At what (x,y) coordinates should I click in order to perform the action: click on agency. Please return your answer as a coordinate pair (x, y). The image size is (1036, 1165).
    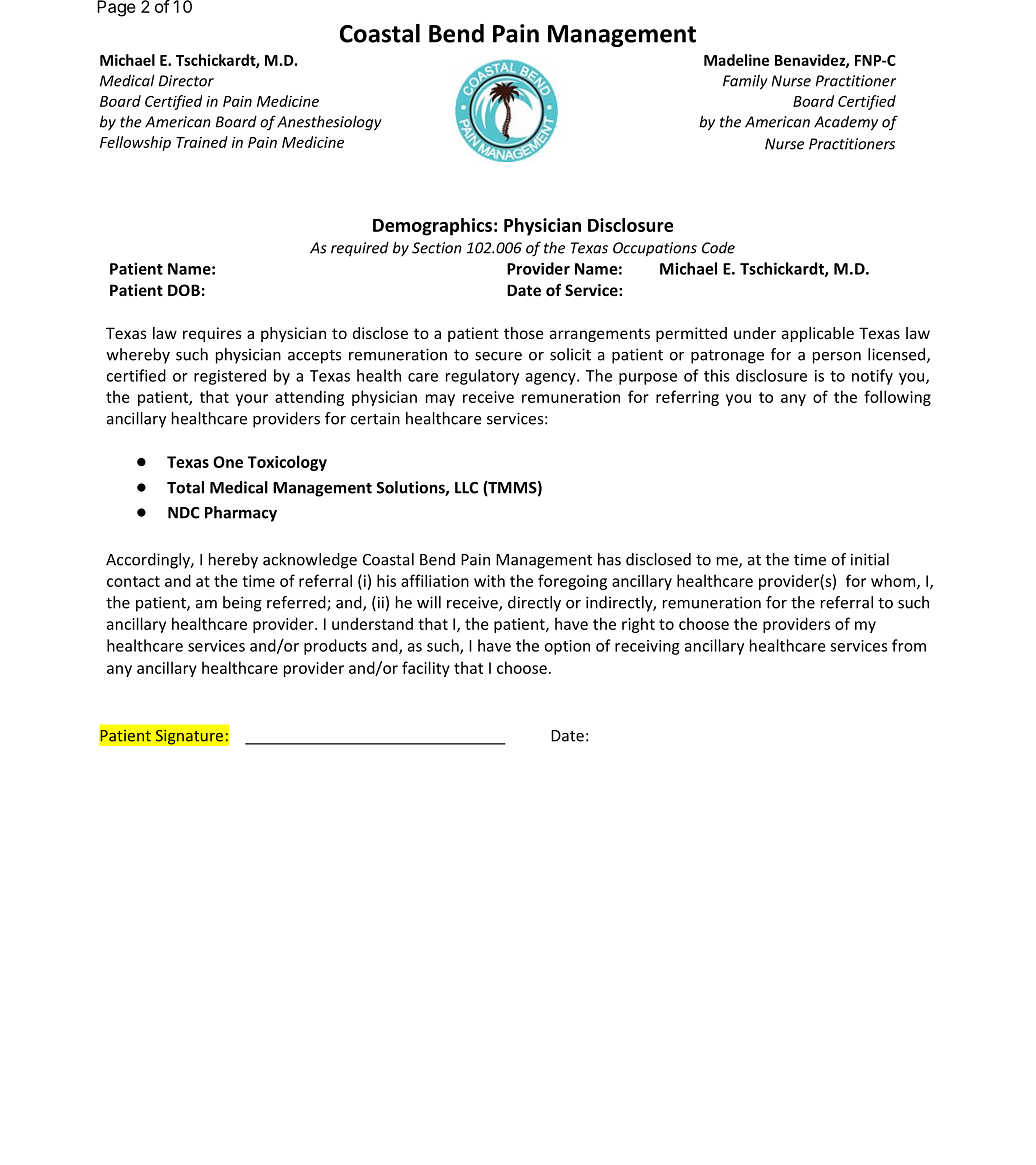
    Looking at the image, I should click on (552, 379).
